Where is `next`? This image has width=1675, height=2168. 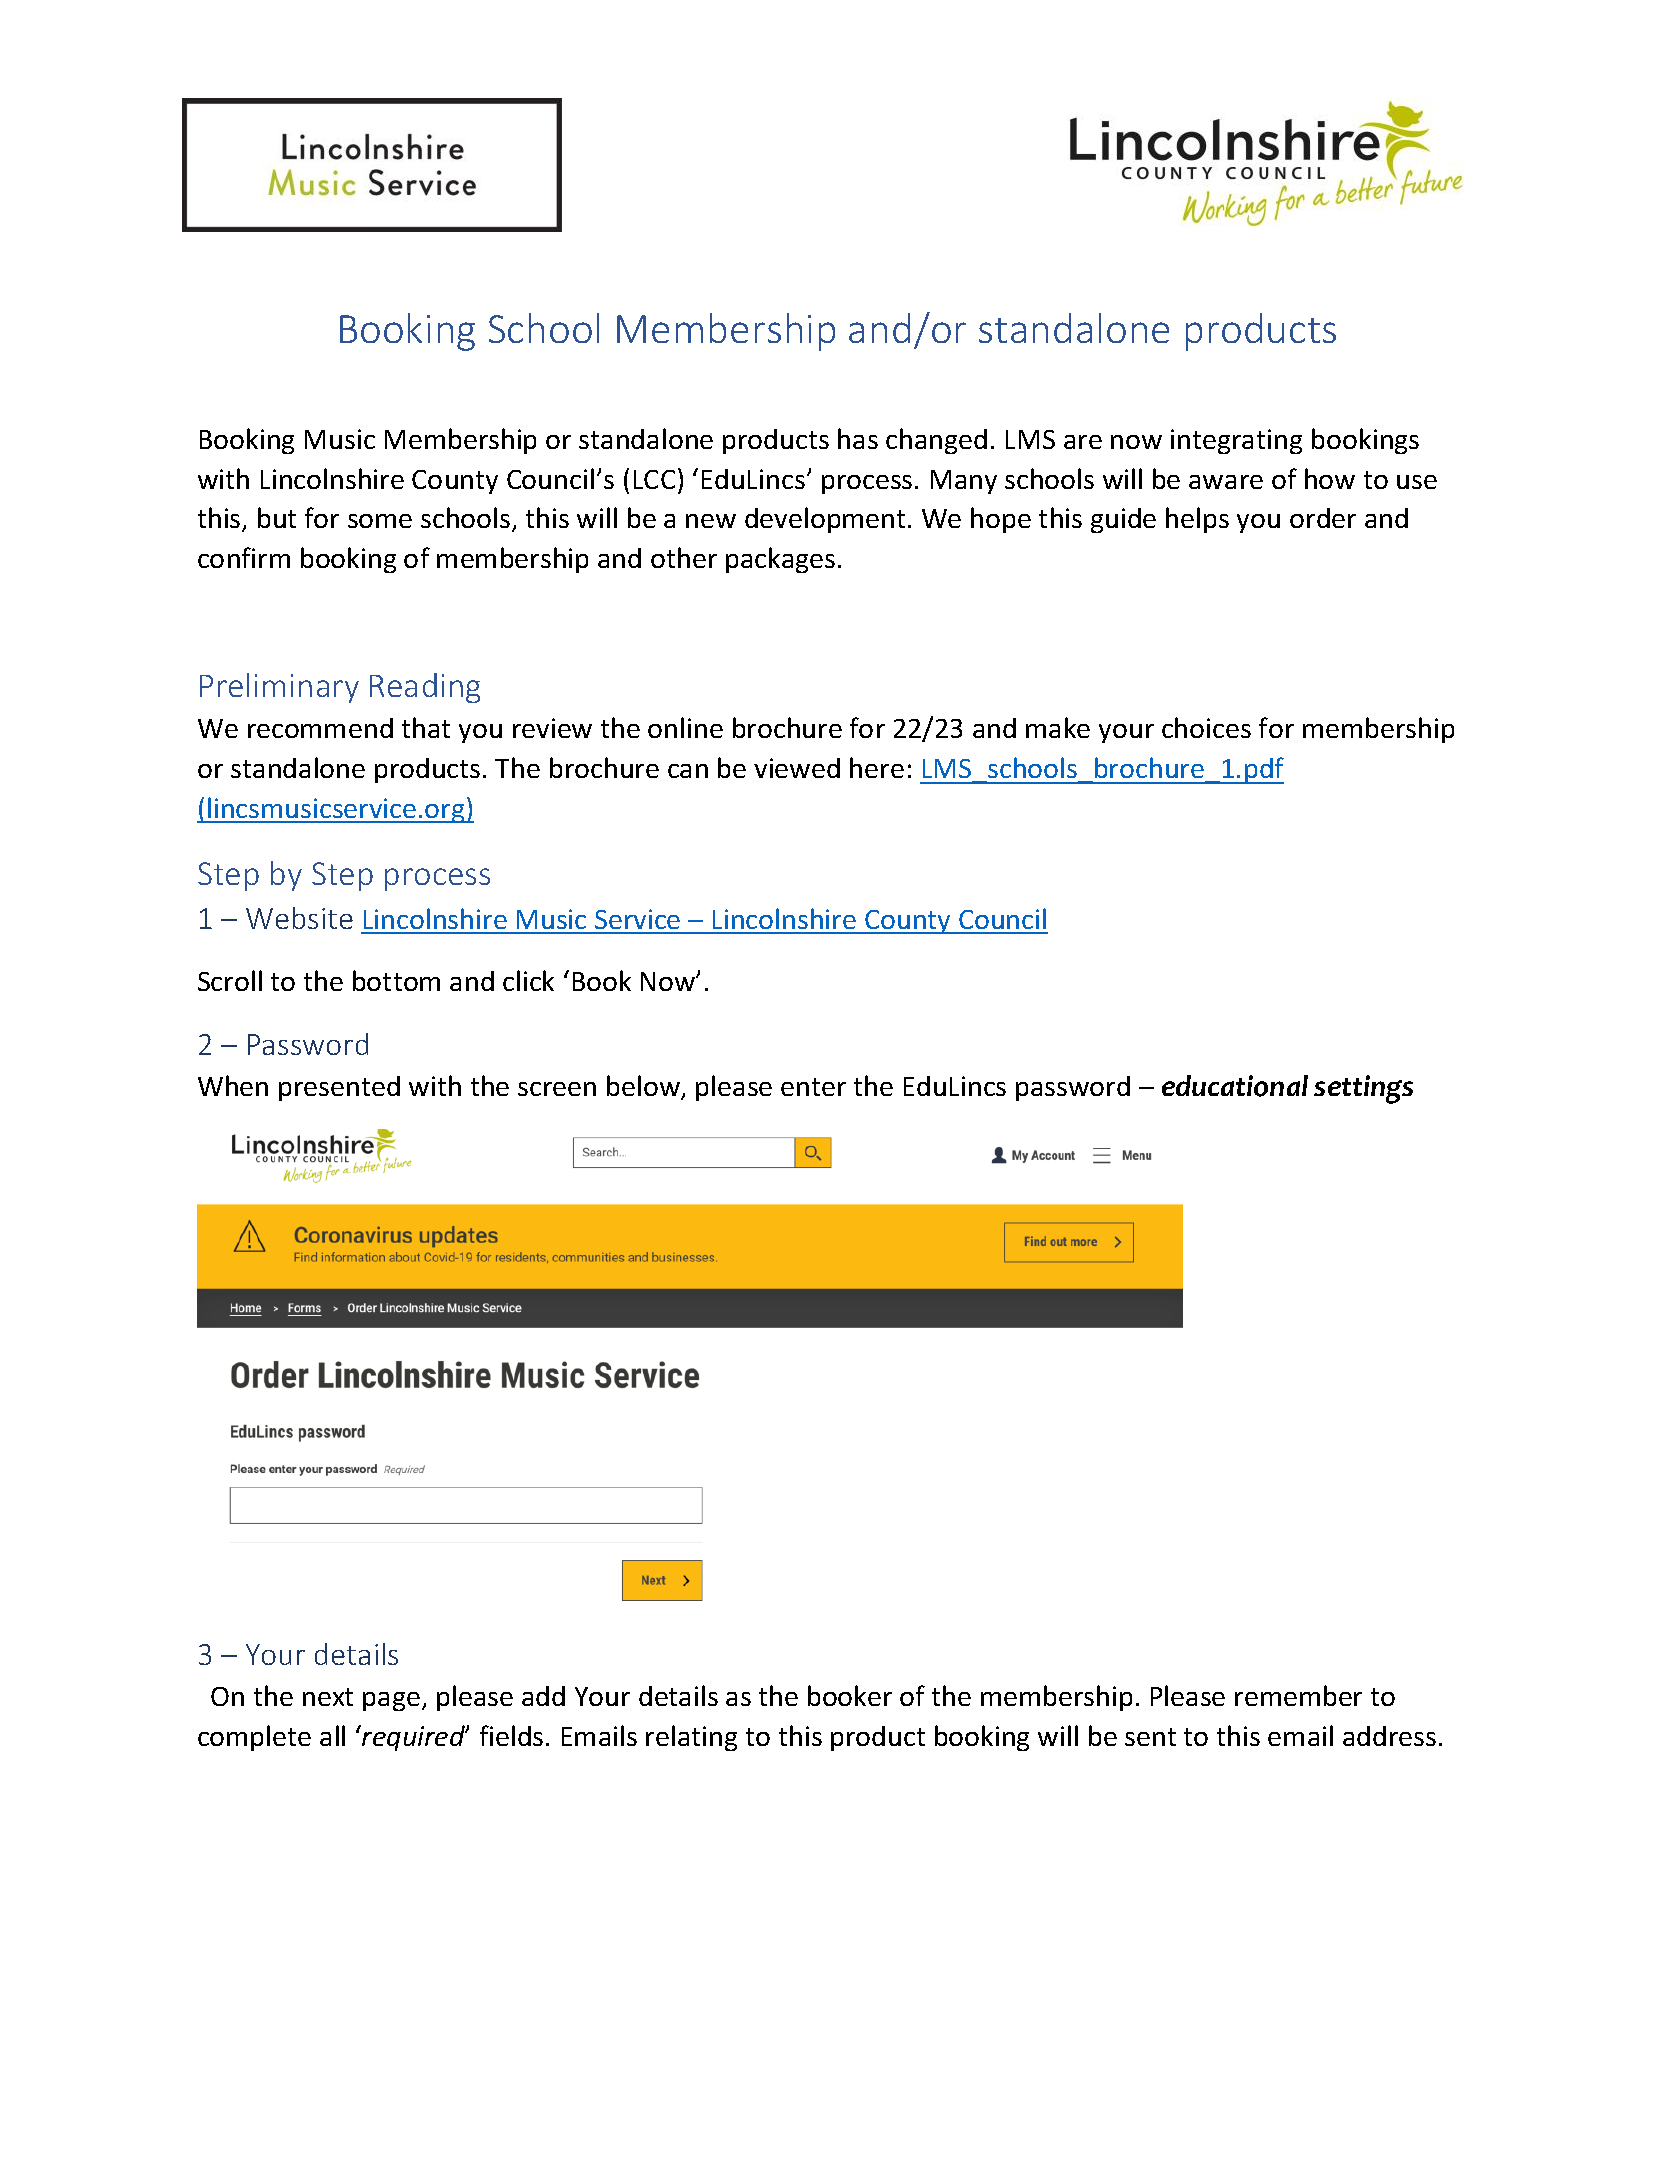
next is located at coordinates (328, 1697).
